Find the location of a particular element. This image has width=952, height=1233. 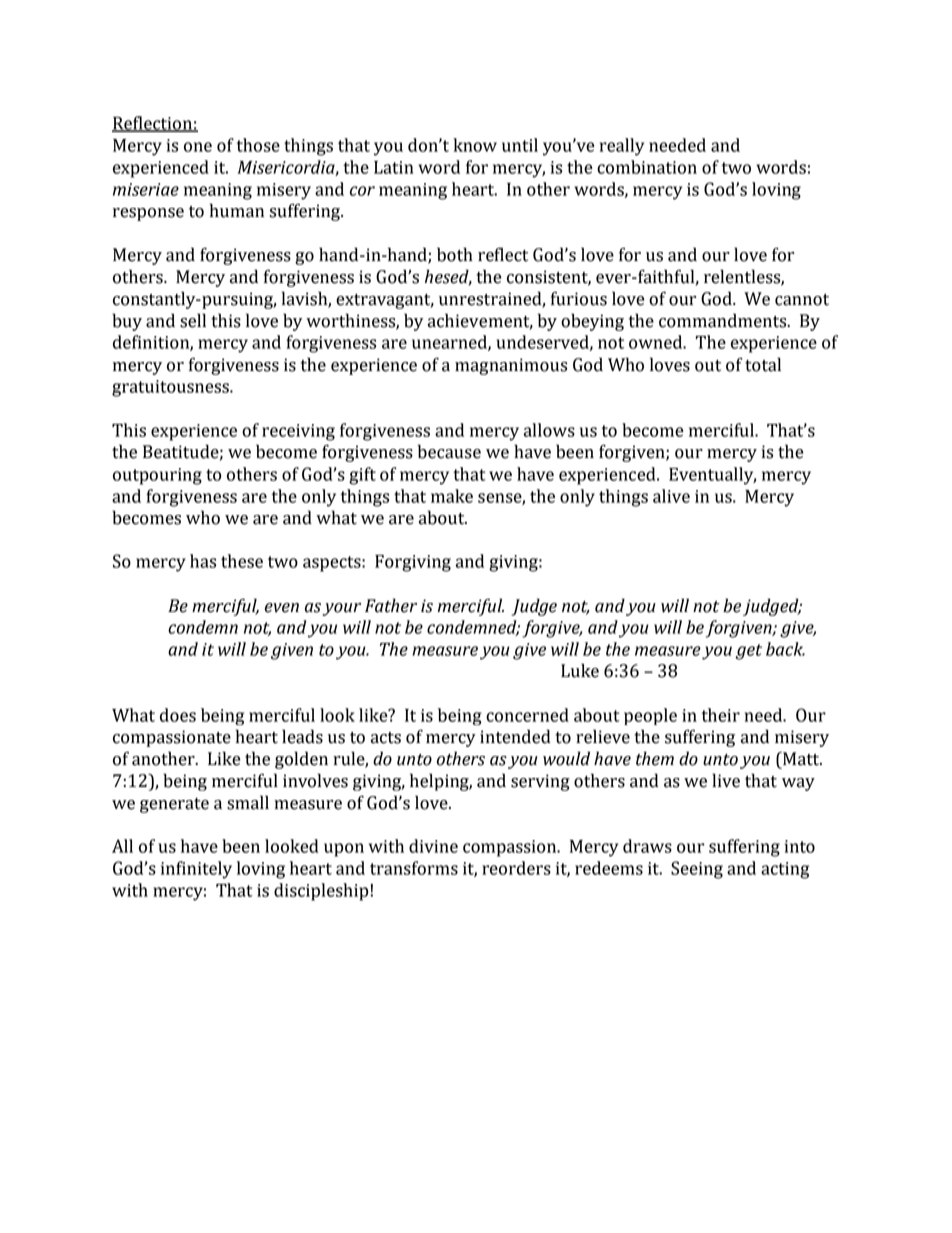

magnanimous is located at coordinates (511, 366).
